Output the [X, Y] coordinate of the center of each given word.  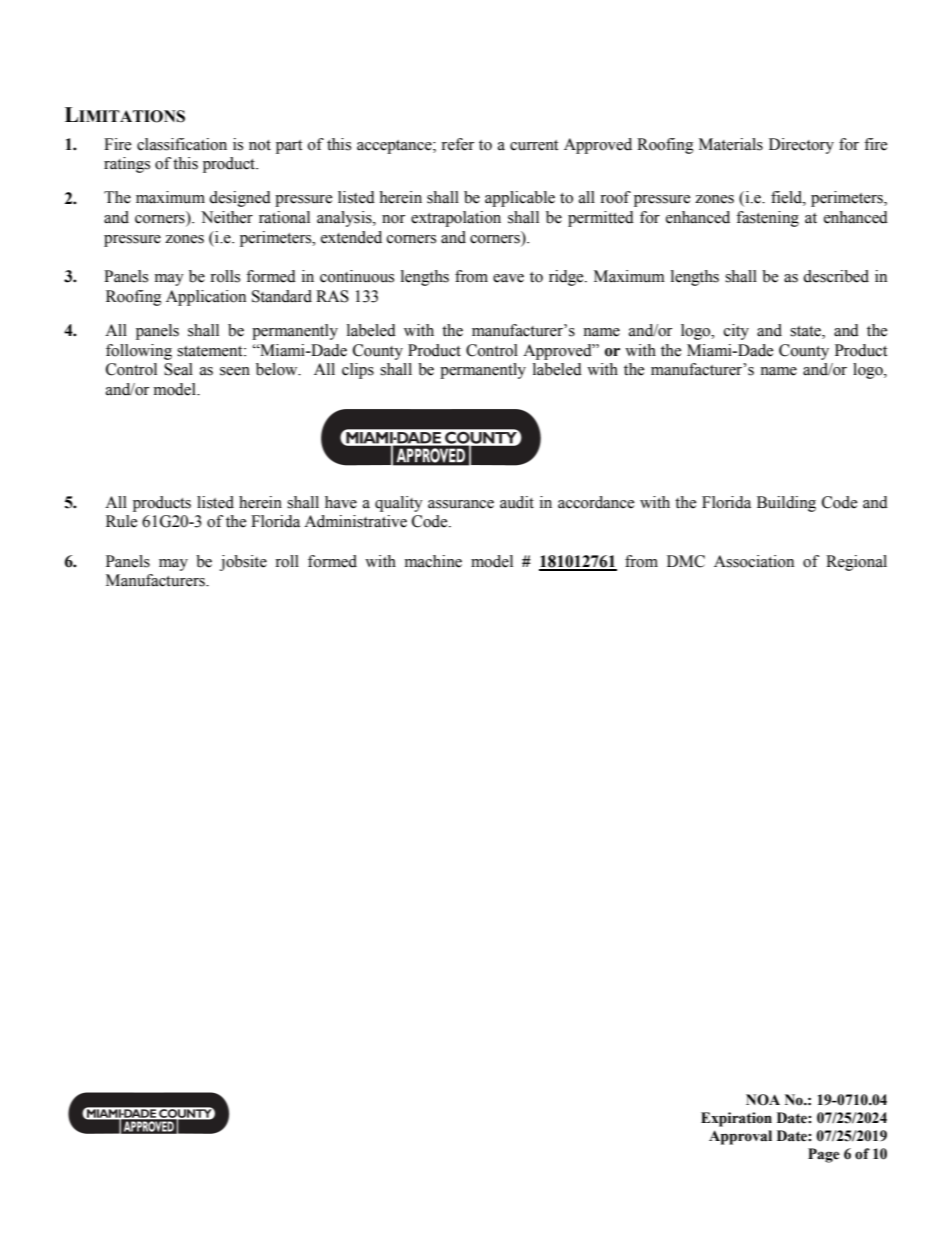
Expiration [736, 1119]
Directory [801, 146]
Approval [740, 1137]
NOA [763, 1100]
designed [240, 199]
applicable [520, 199]
